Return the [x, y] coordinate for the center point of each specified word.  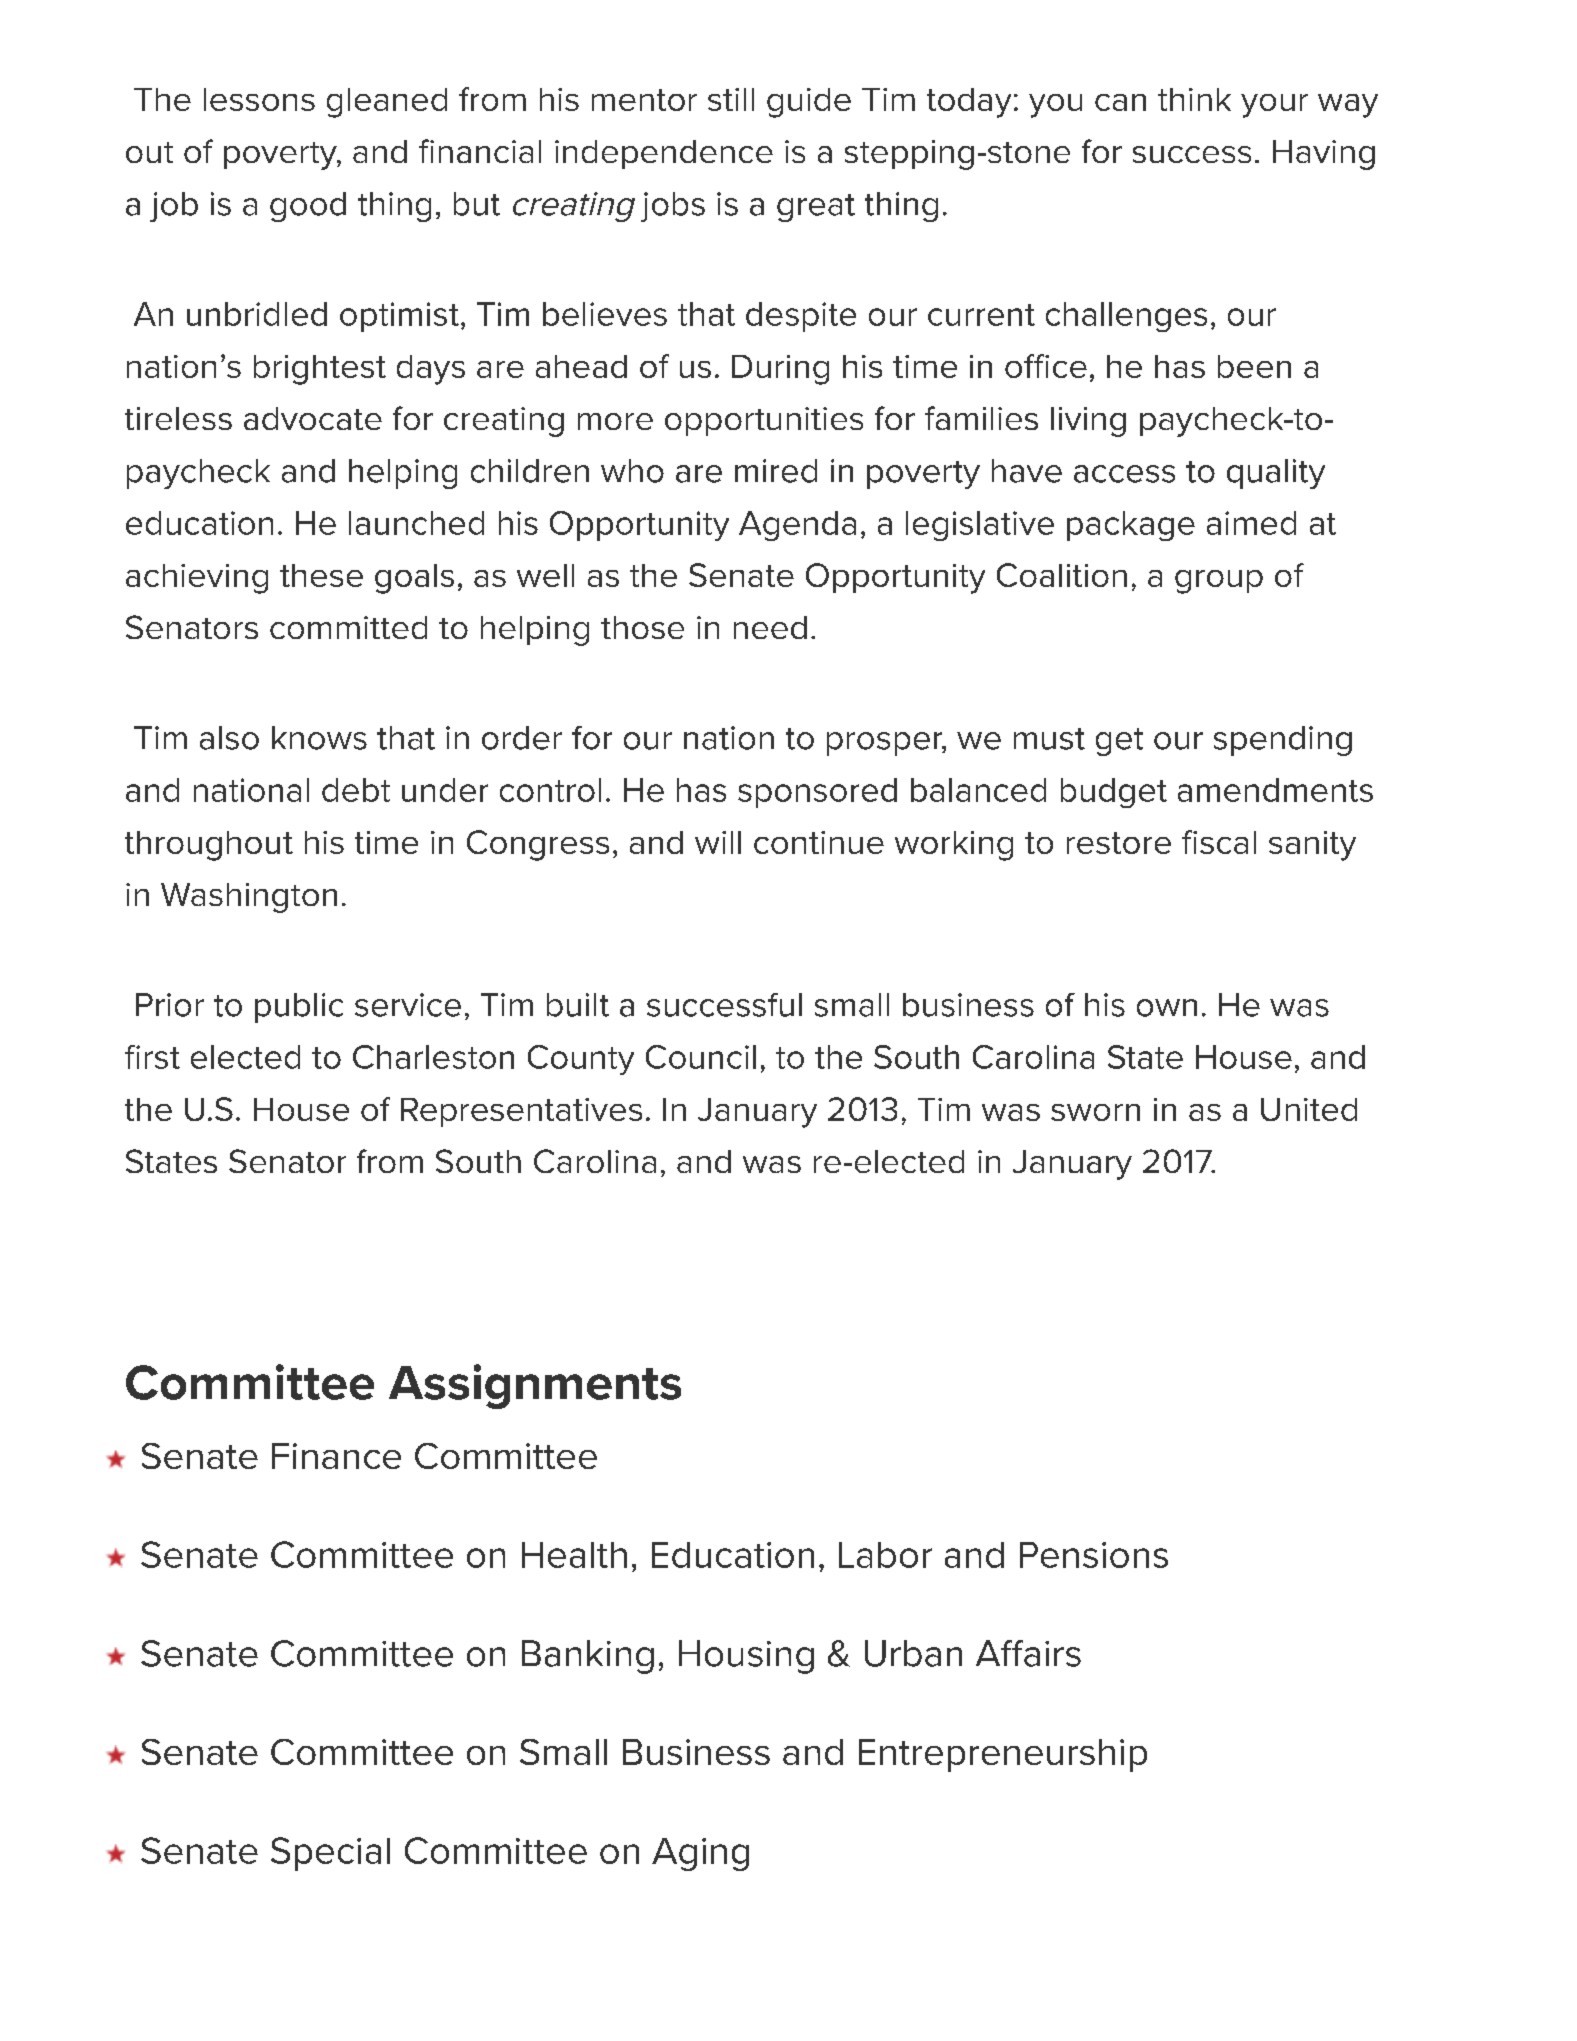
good [308, 207]
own [1167, 1008]
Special [330, 1854]
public [299, 1008]
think [1194, 99]
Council [701, 1057]
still [731, 99]
